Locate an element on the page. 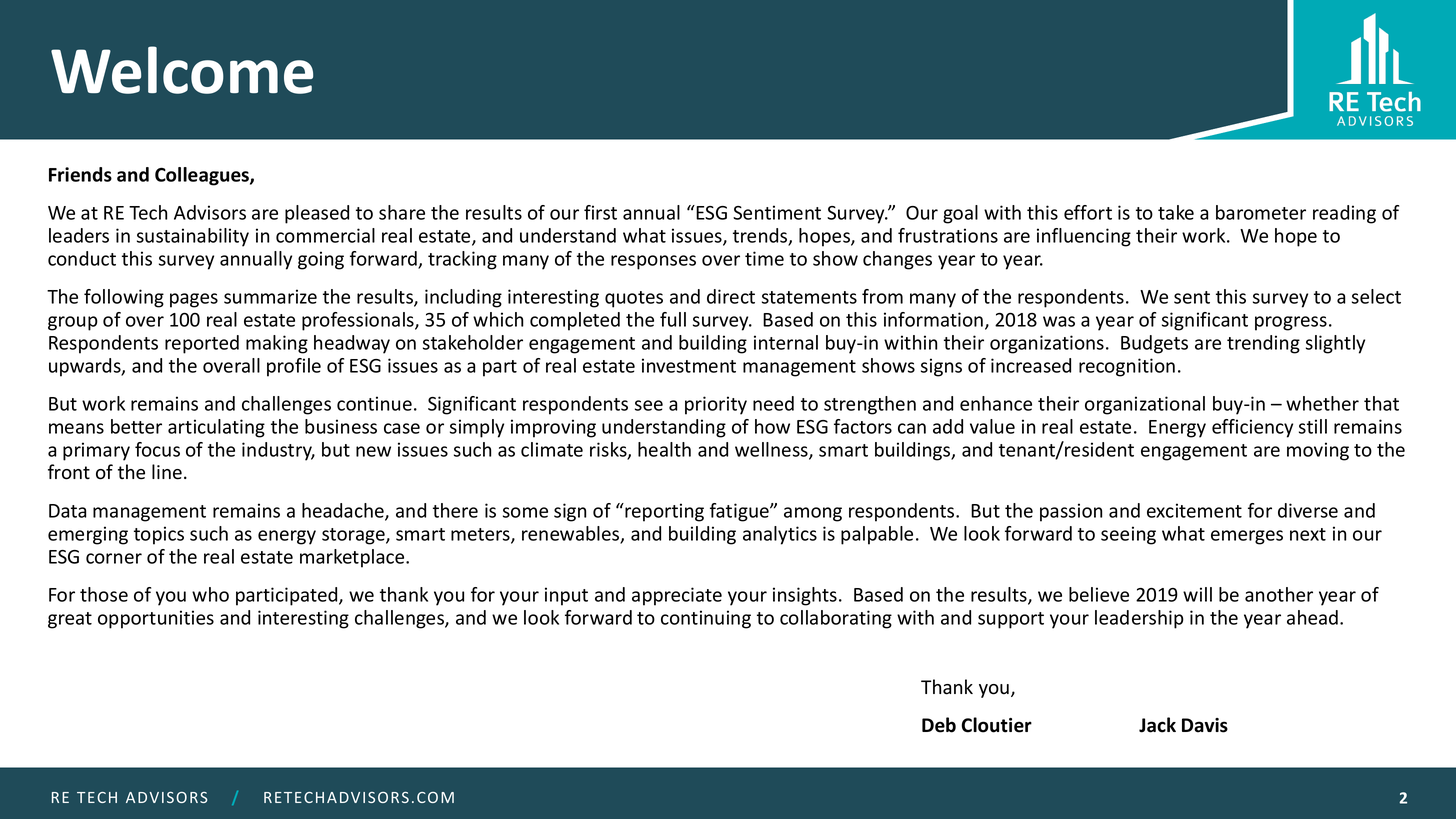 The image size is (1456, 819). priority is located at coordinates (716, 405).
